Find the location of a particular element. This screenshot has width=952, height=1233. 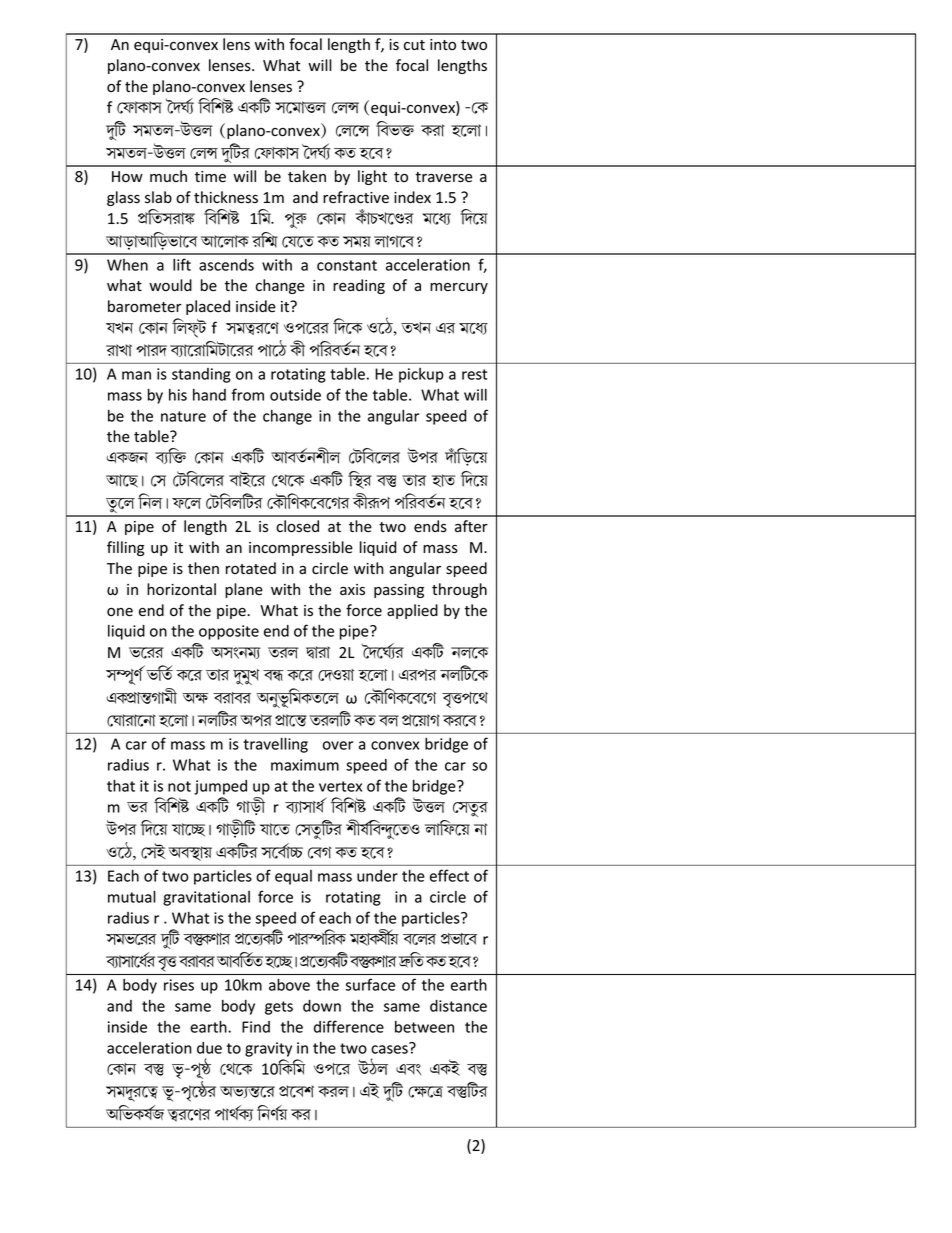

effect is located at coordinates (449, 875).
